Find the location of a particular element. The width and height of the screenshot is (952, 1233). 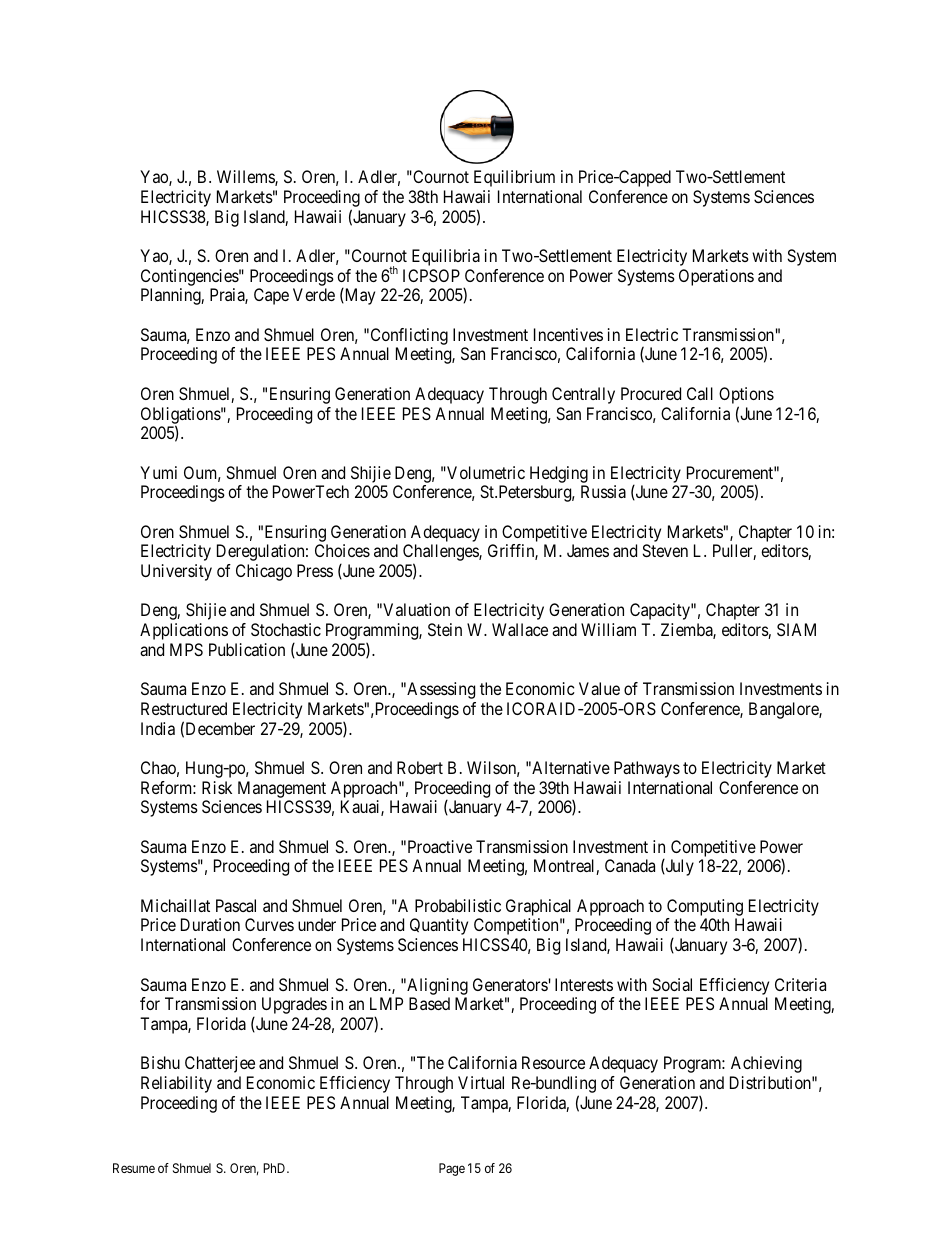

Publication is located at coordinates (247, 649).
